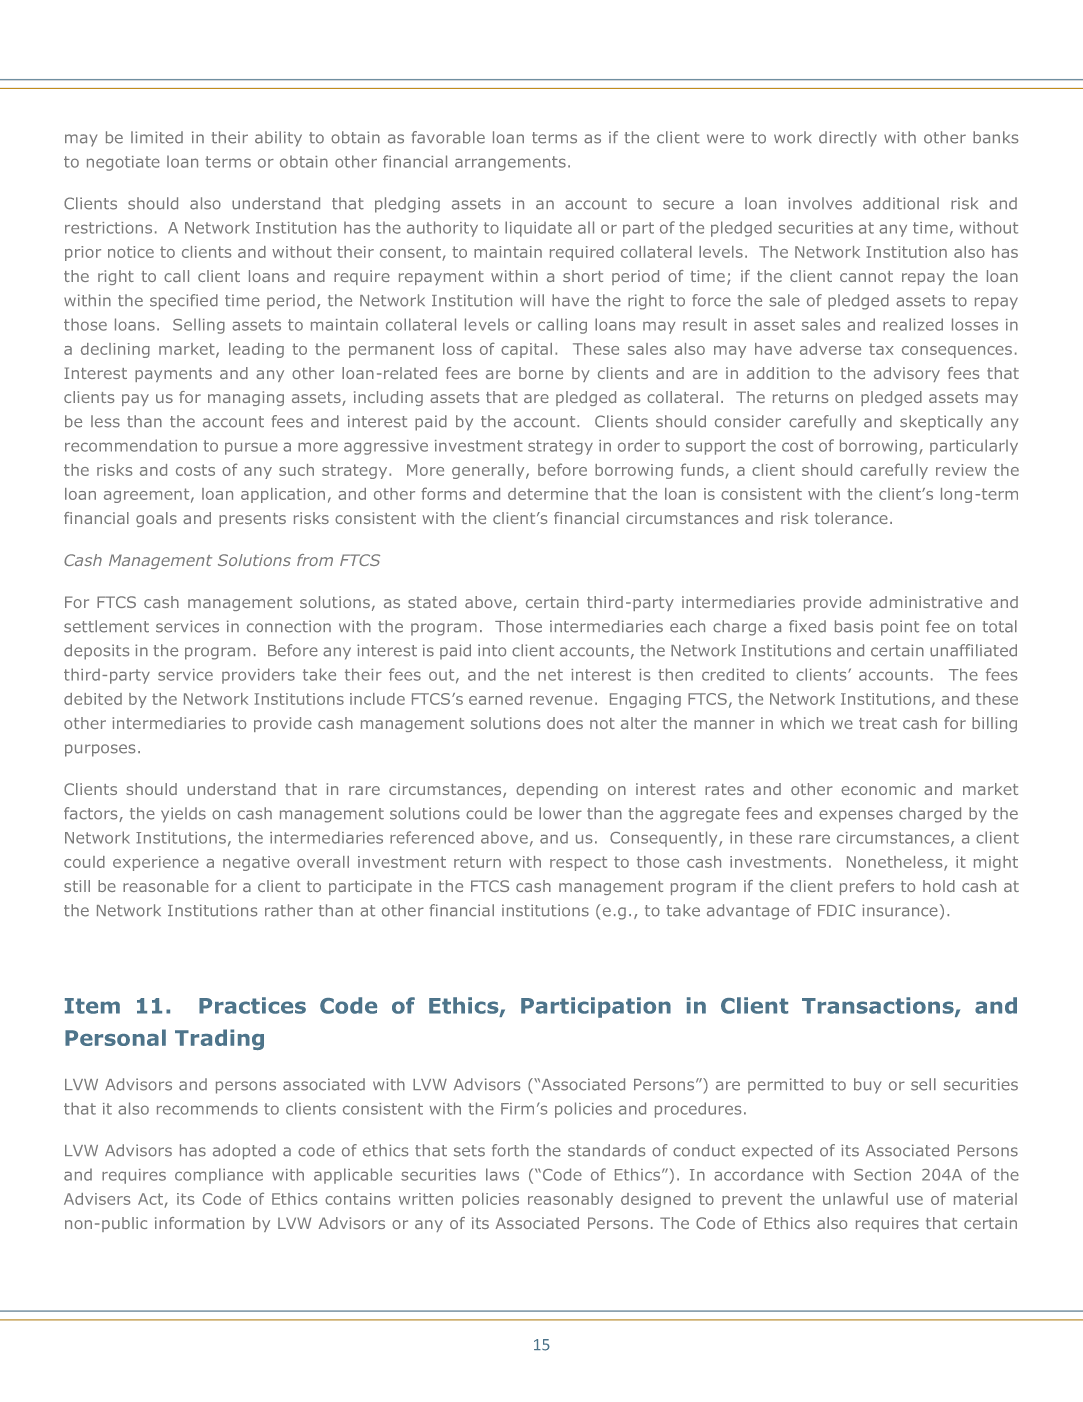  What do you see at coordinates (93, 699) in the document?
I see `debited` at bounding box center [93, 699].
